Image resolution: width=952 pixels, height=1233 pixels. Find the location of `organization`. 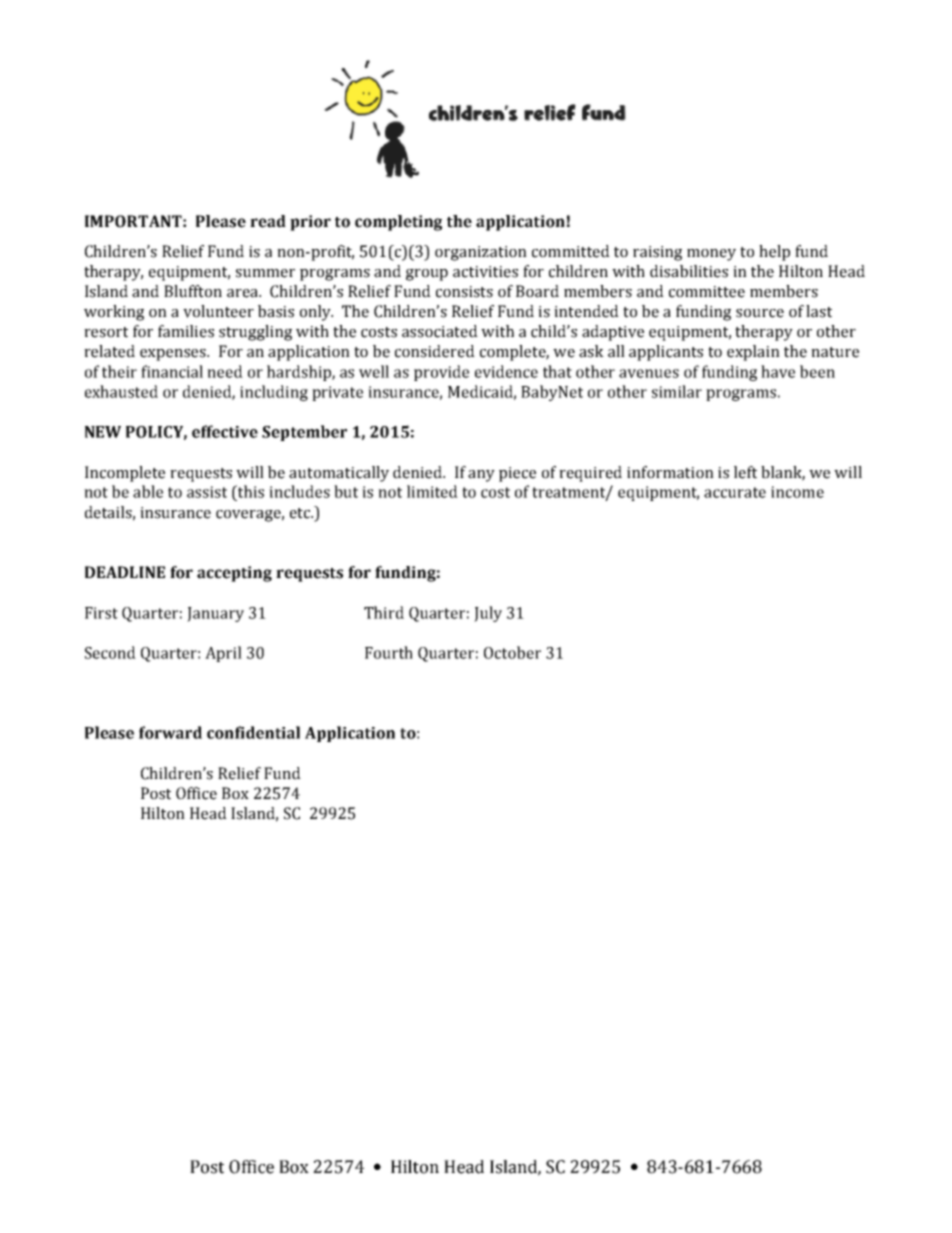

organization is located at coordinates (481, 253).
